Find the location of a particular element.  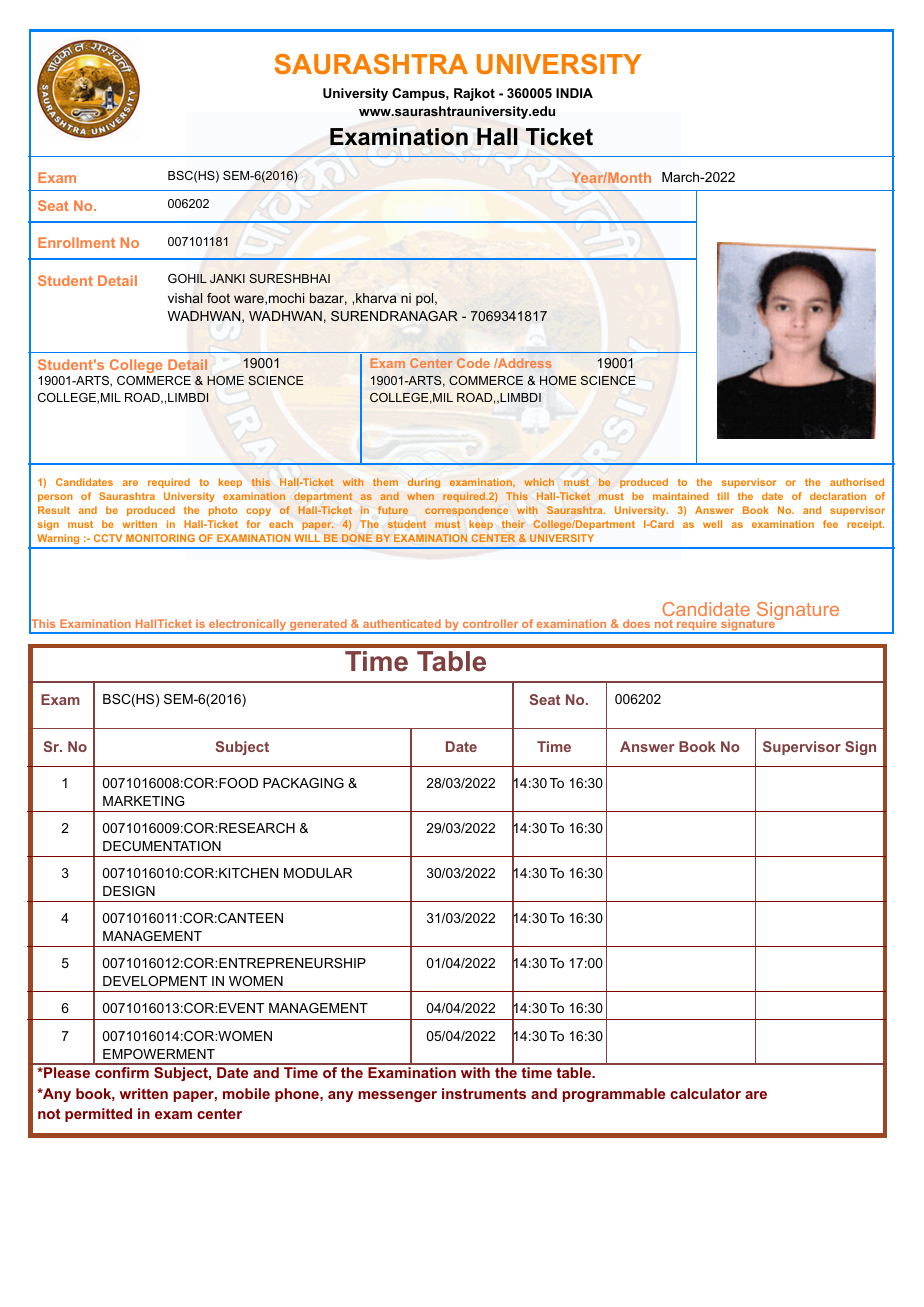

MODULAR is located at coordinates (318, 873).
